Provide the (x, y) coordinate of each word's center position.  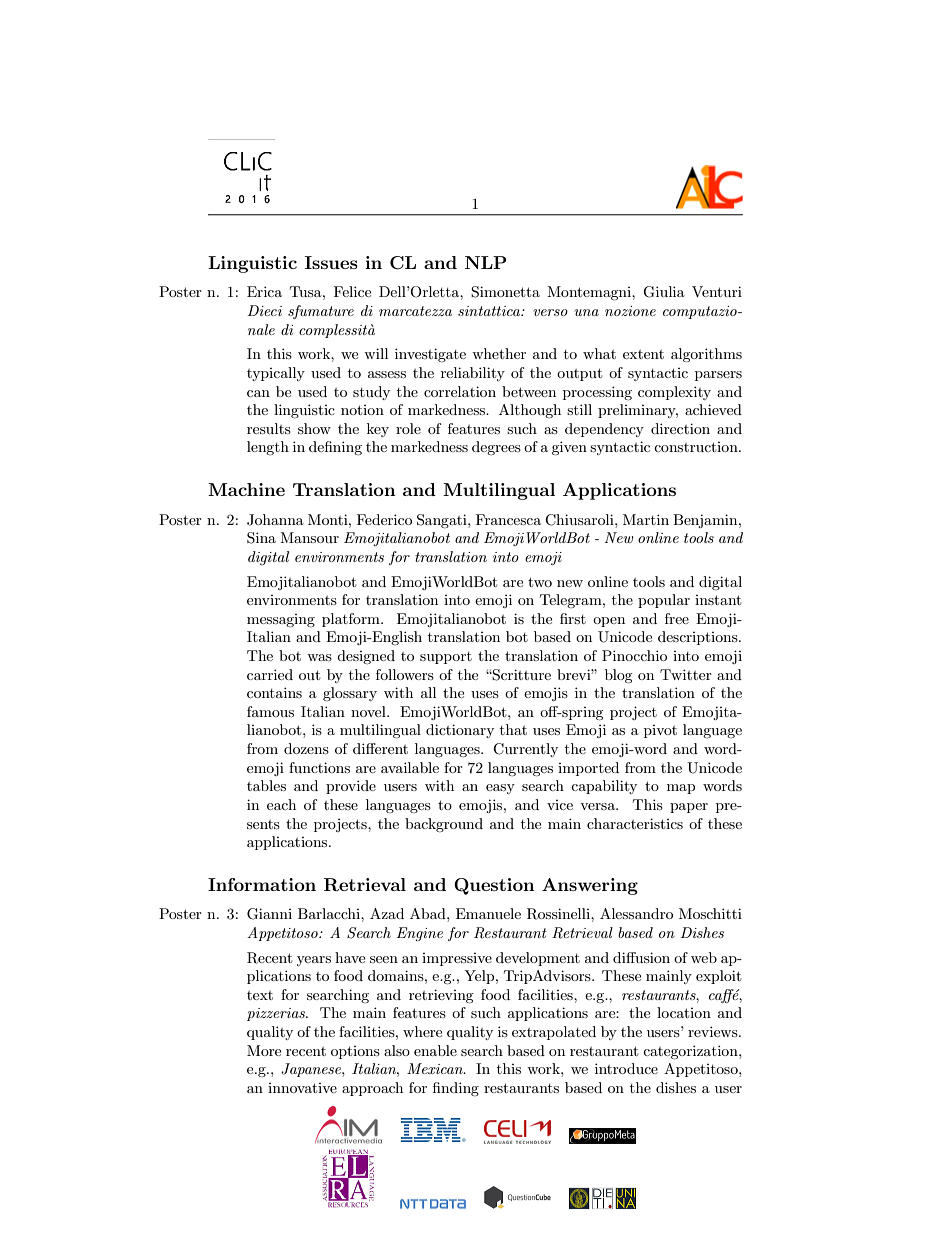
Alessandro (636, 913)
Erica (264, 291)
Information (262, 884)
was (319, 657)
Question (494, 886)
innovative (302, 1088)
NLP (486, 262)
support (446, 658)
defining (335, 448)
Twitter (686, 674)
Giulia (664, 292)
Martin (646, 519)
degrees (496, 448)
